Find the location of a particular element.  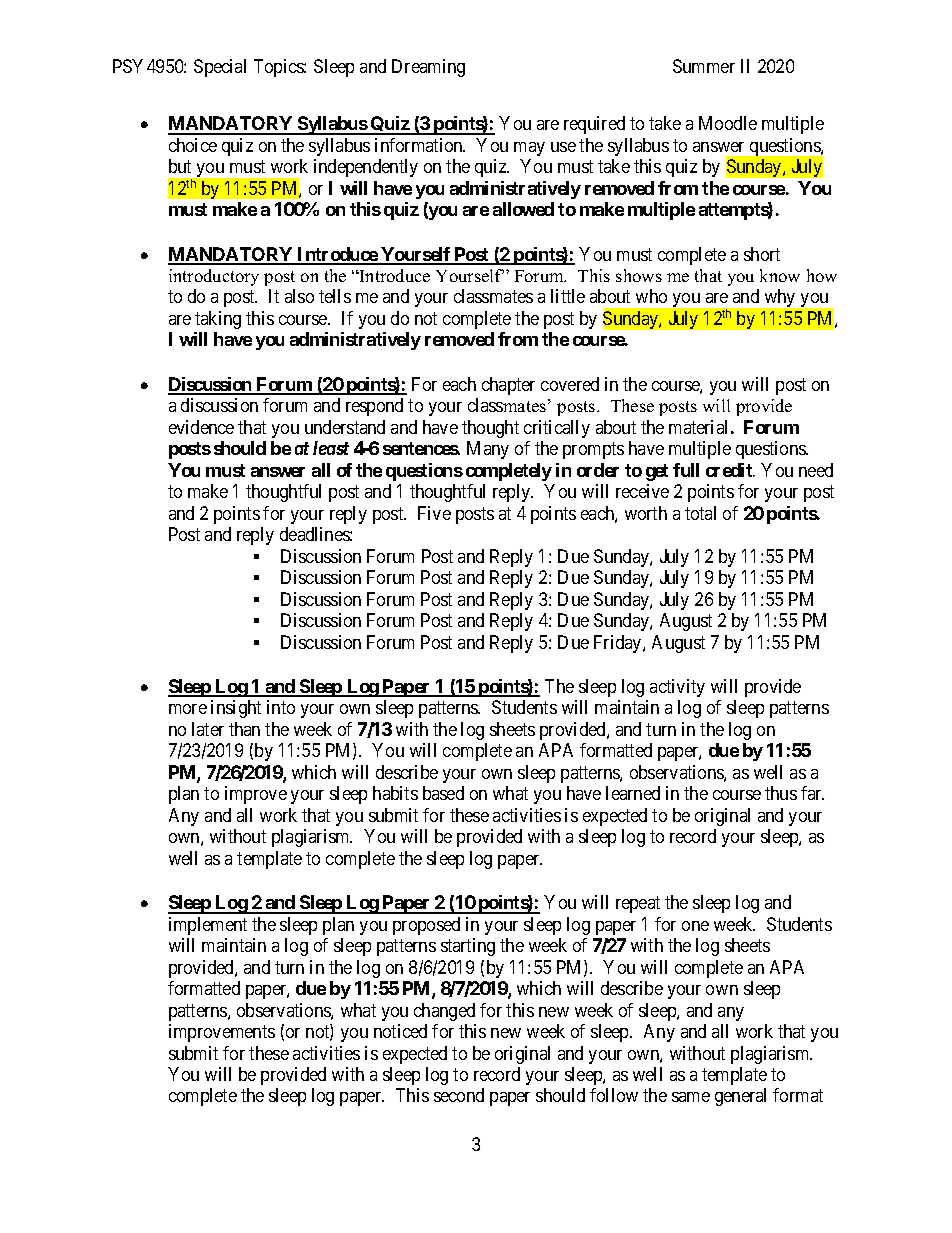

based is located at coordinates (443, 793).
